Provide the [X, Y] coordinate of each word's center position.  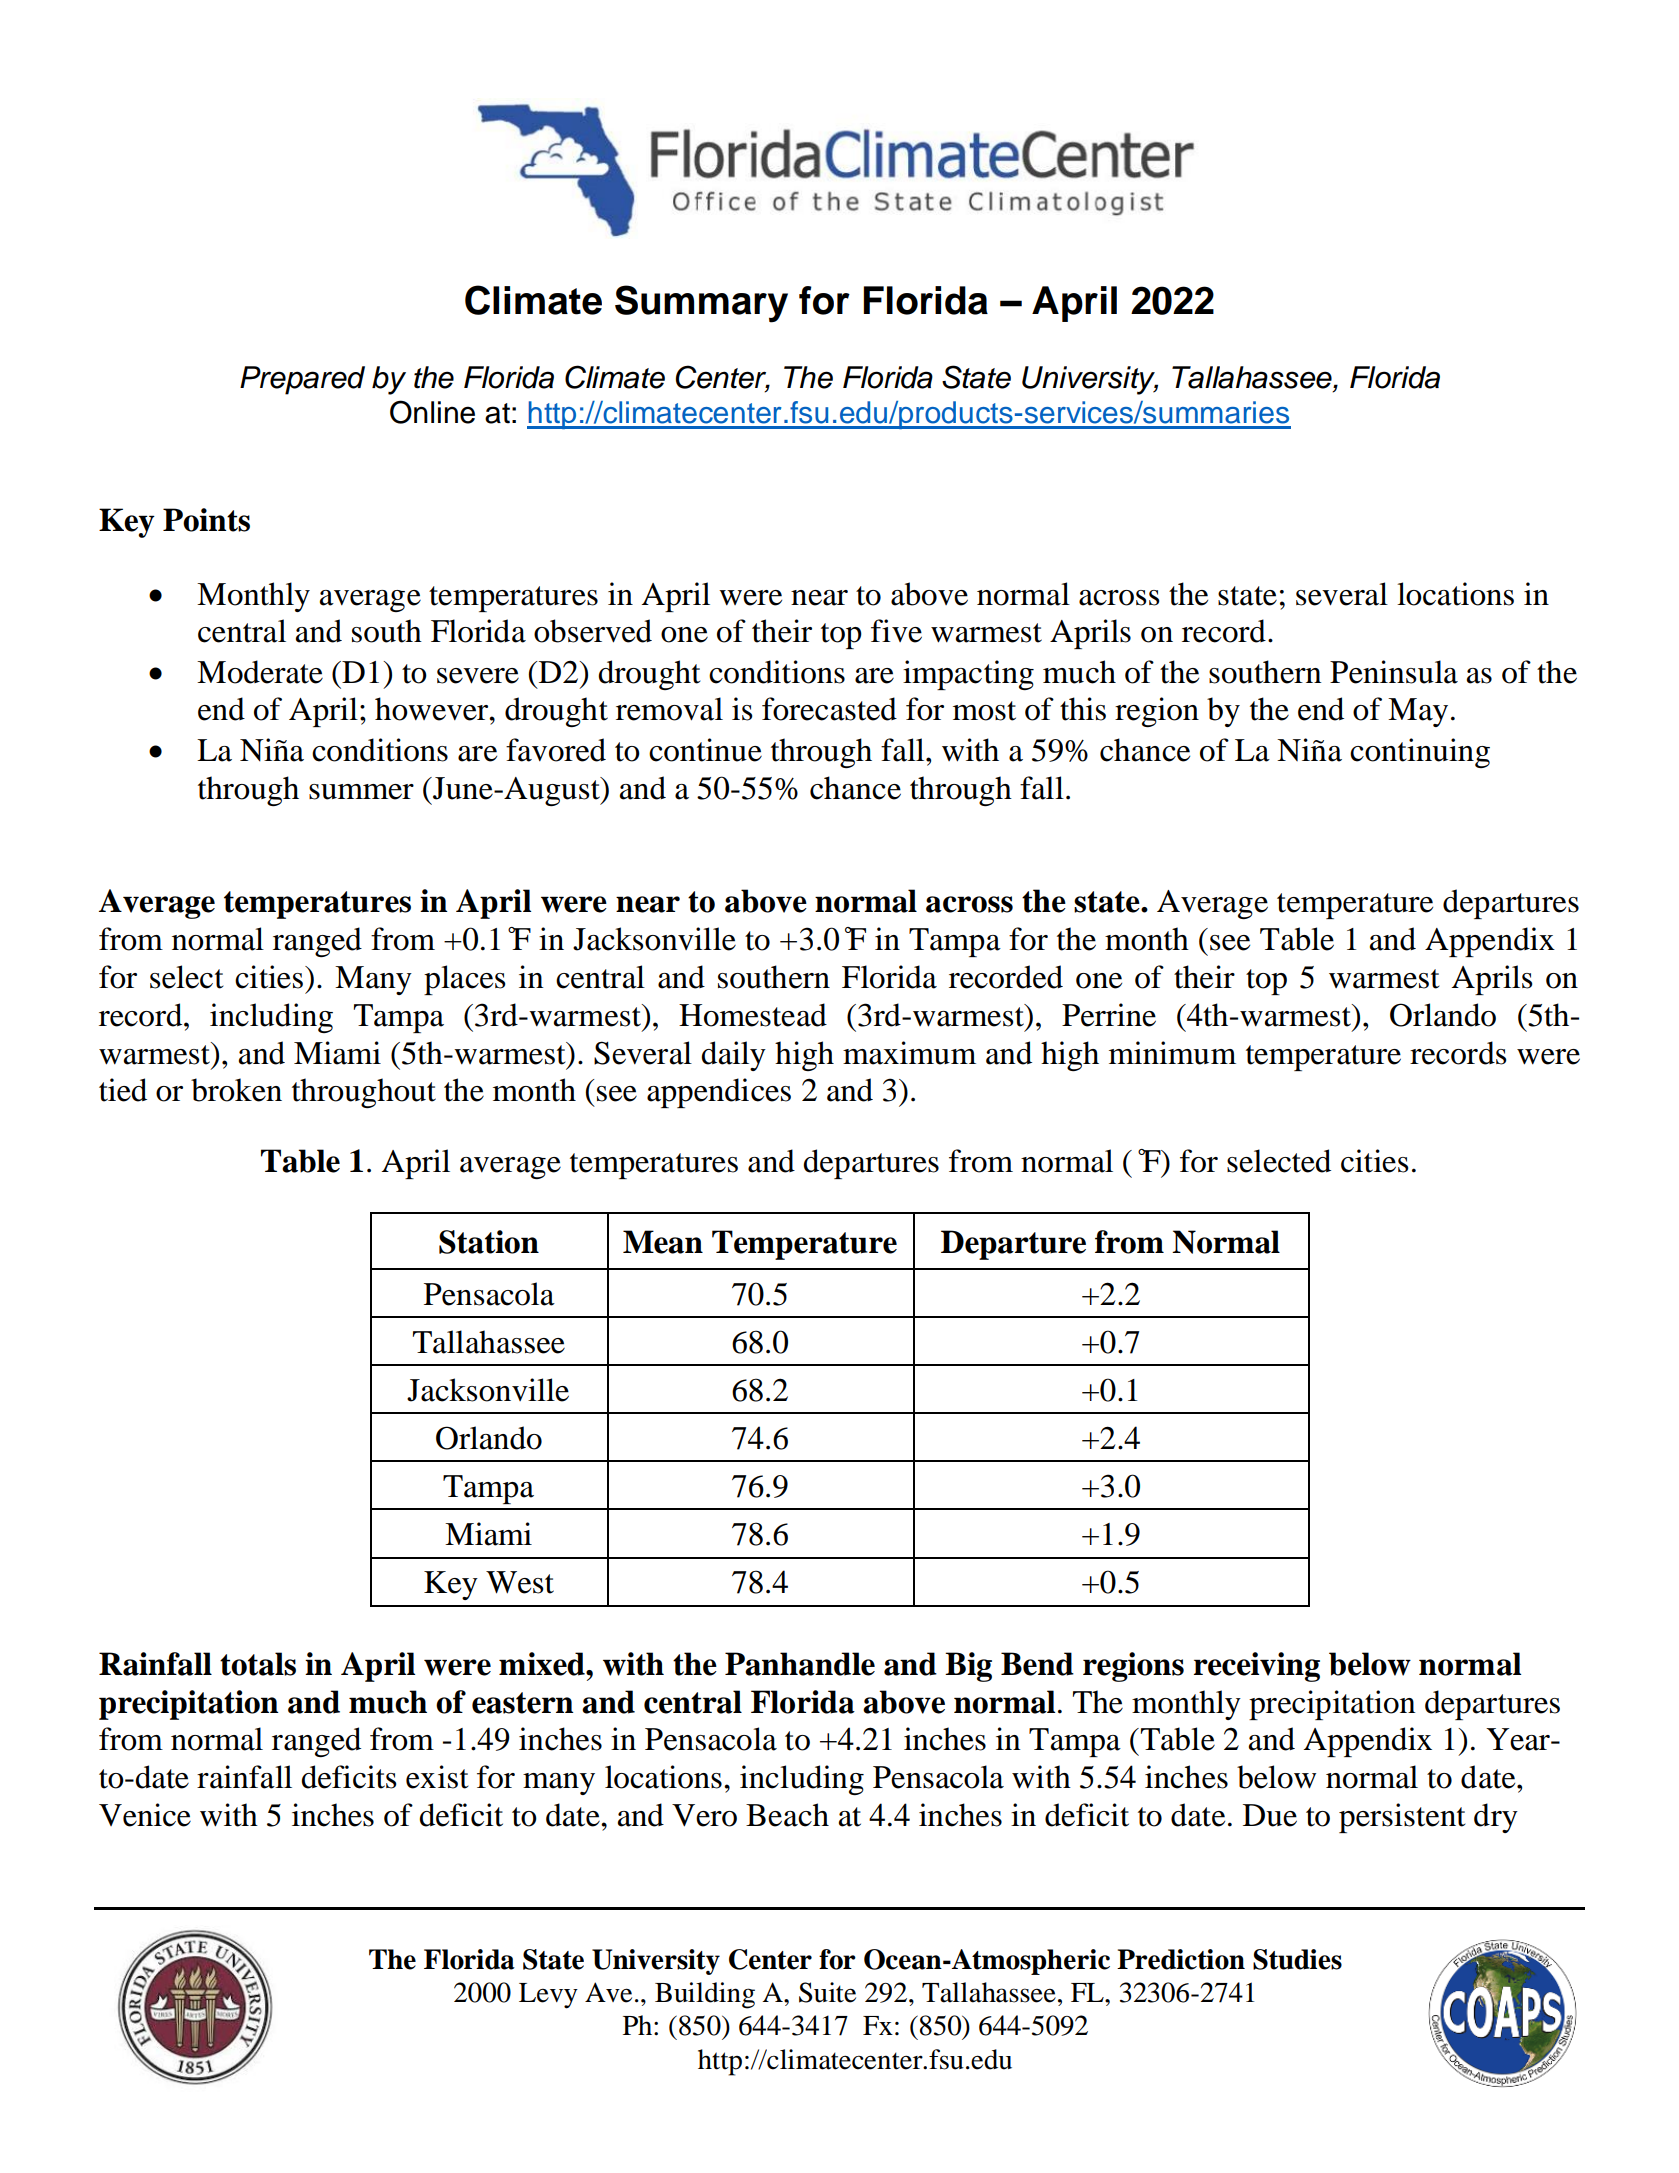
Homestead [753, 1015]
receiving [1257, 1667]
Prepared [302, 380]
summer [361, 792]
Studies [1297, 1959]
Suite [827, 1992]
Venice [145, 1815]
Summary [701, 304]
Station [489, 1242]
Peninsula [1394, 672]
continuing [1420, 753]
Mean [663, 1242]
